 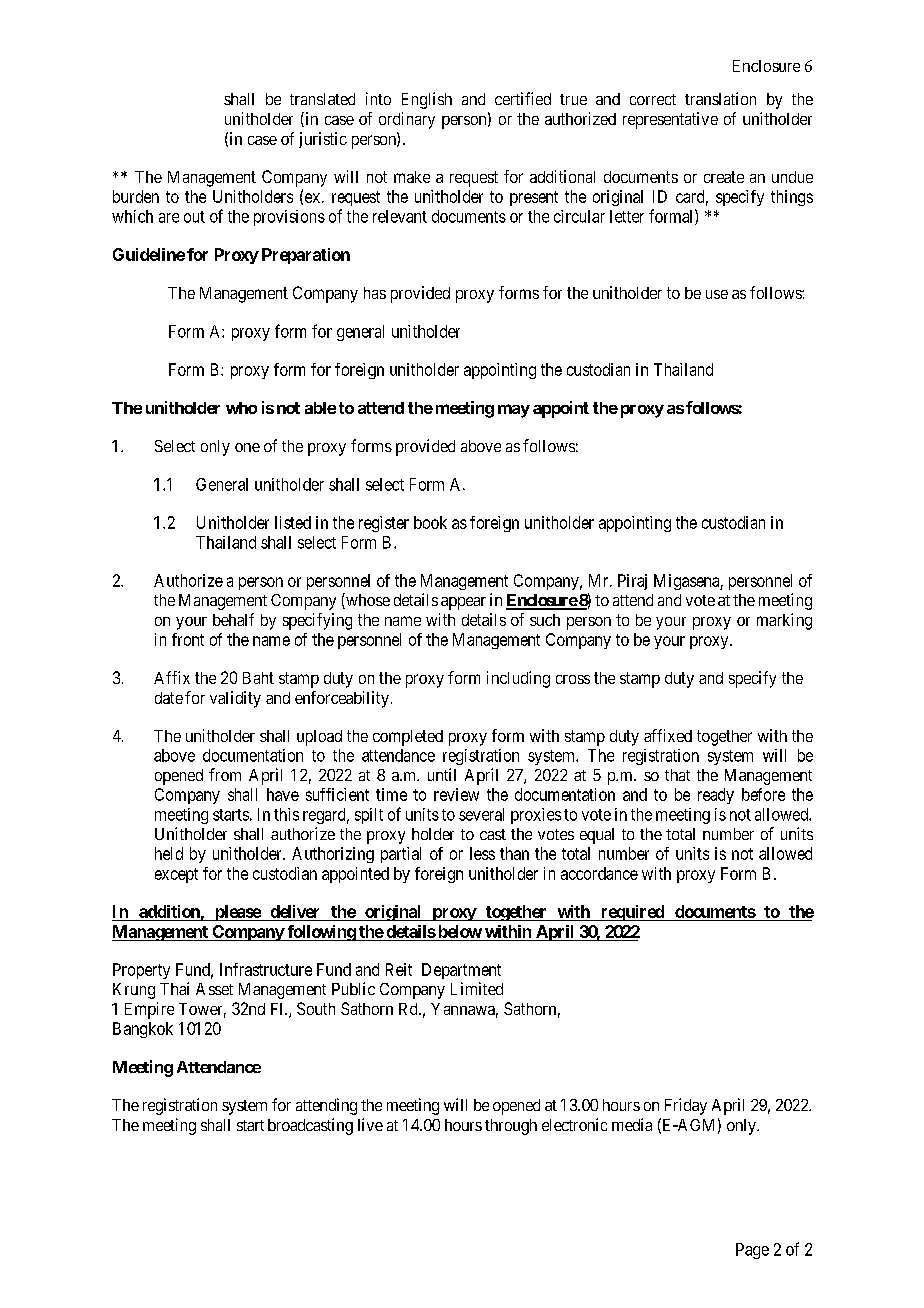 What do you see at coordinates (136, 196) in the page?
I see `burden` at bounding box center [136, 196].
